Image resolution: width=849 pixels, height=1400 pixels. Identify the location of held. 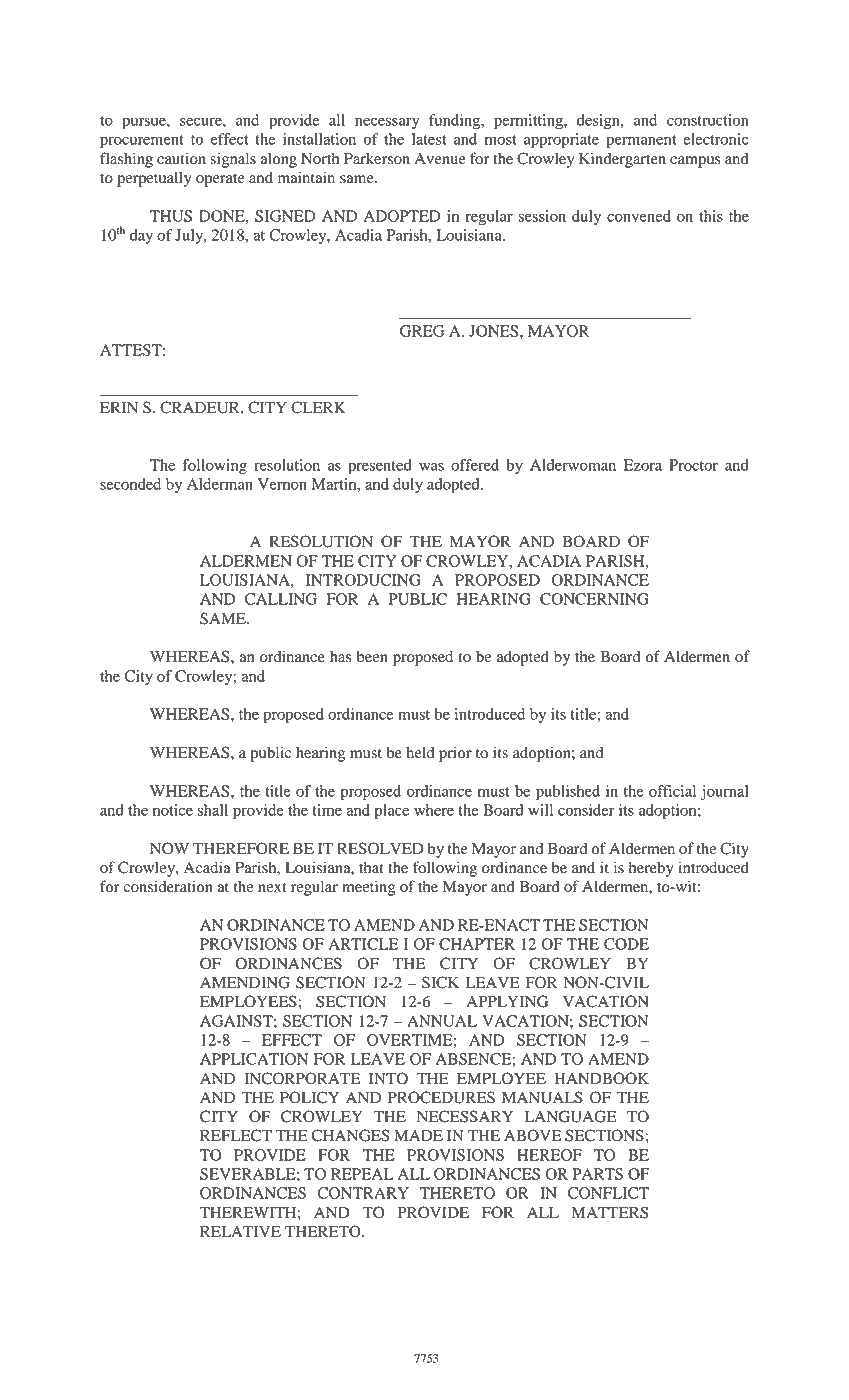
(420, 752).
